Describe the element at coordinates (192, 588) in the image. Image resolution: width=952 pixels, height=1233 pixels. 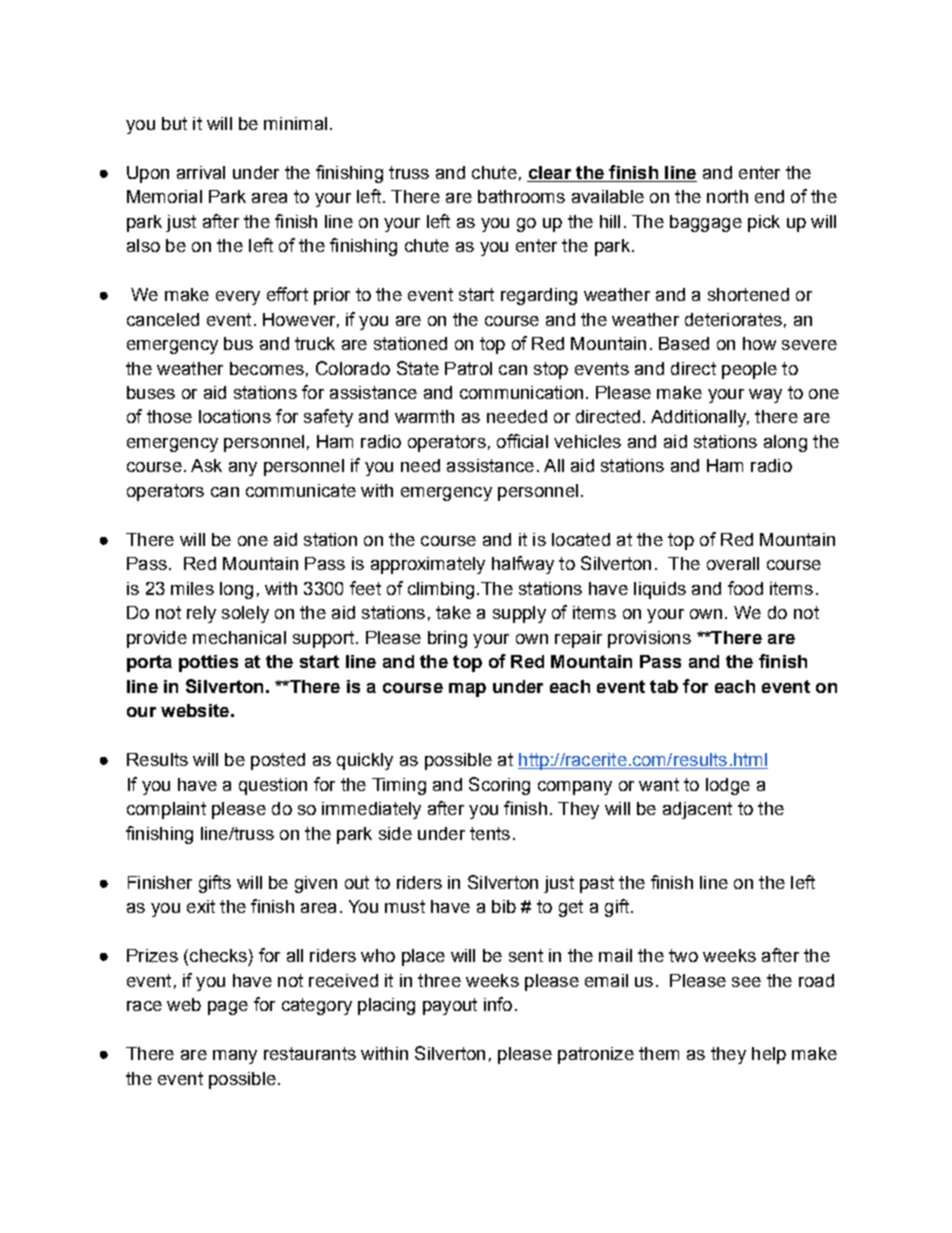
I see `miles` at that location.
